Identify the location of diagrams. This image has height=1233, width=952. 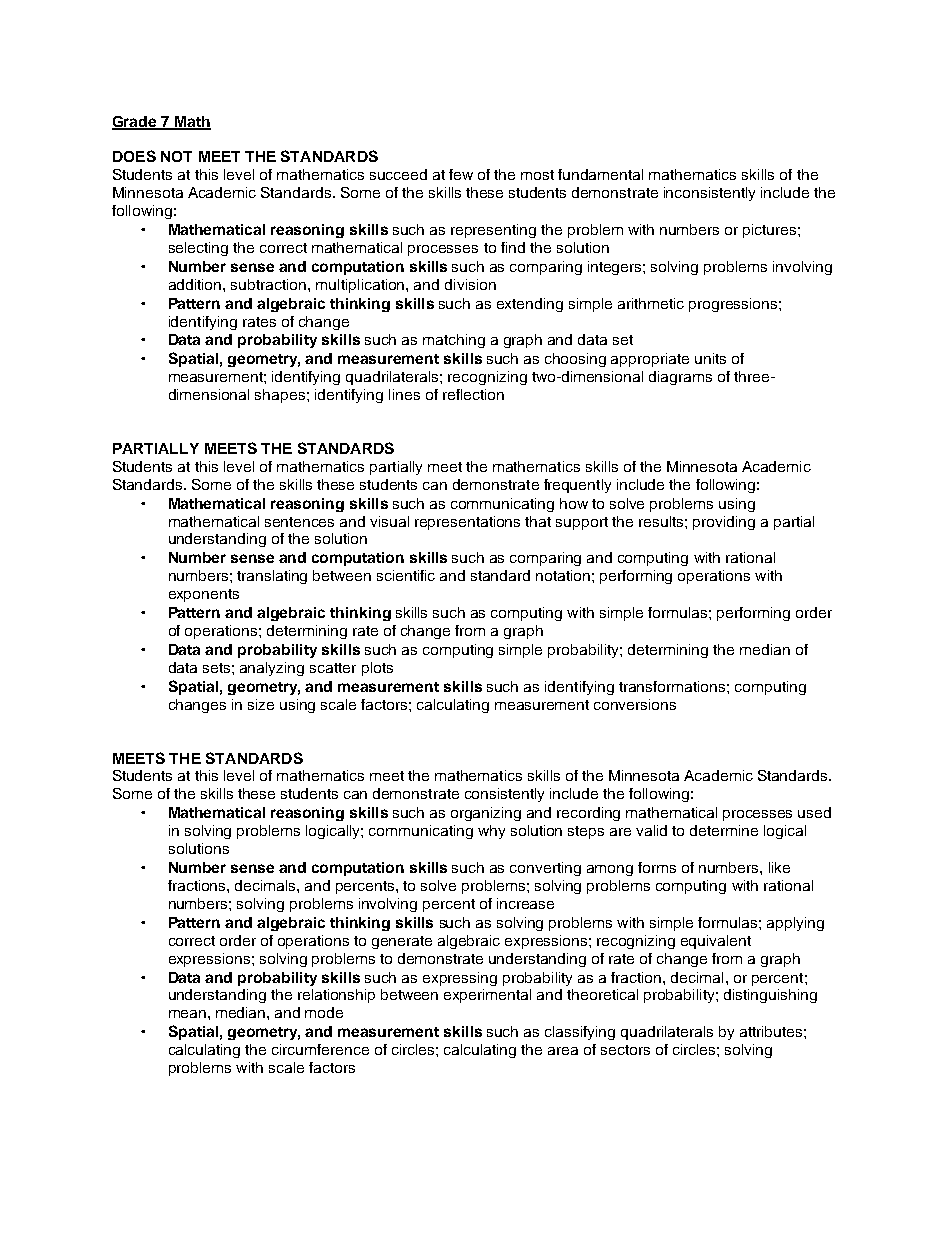
(680, 378).
